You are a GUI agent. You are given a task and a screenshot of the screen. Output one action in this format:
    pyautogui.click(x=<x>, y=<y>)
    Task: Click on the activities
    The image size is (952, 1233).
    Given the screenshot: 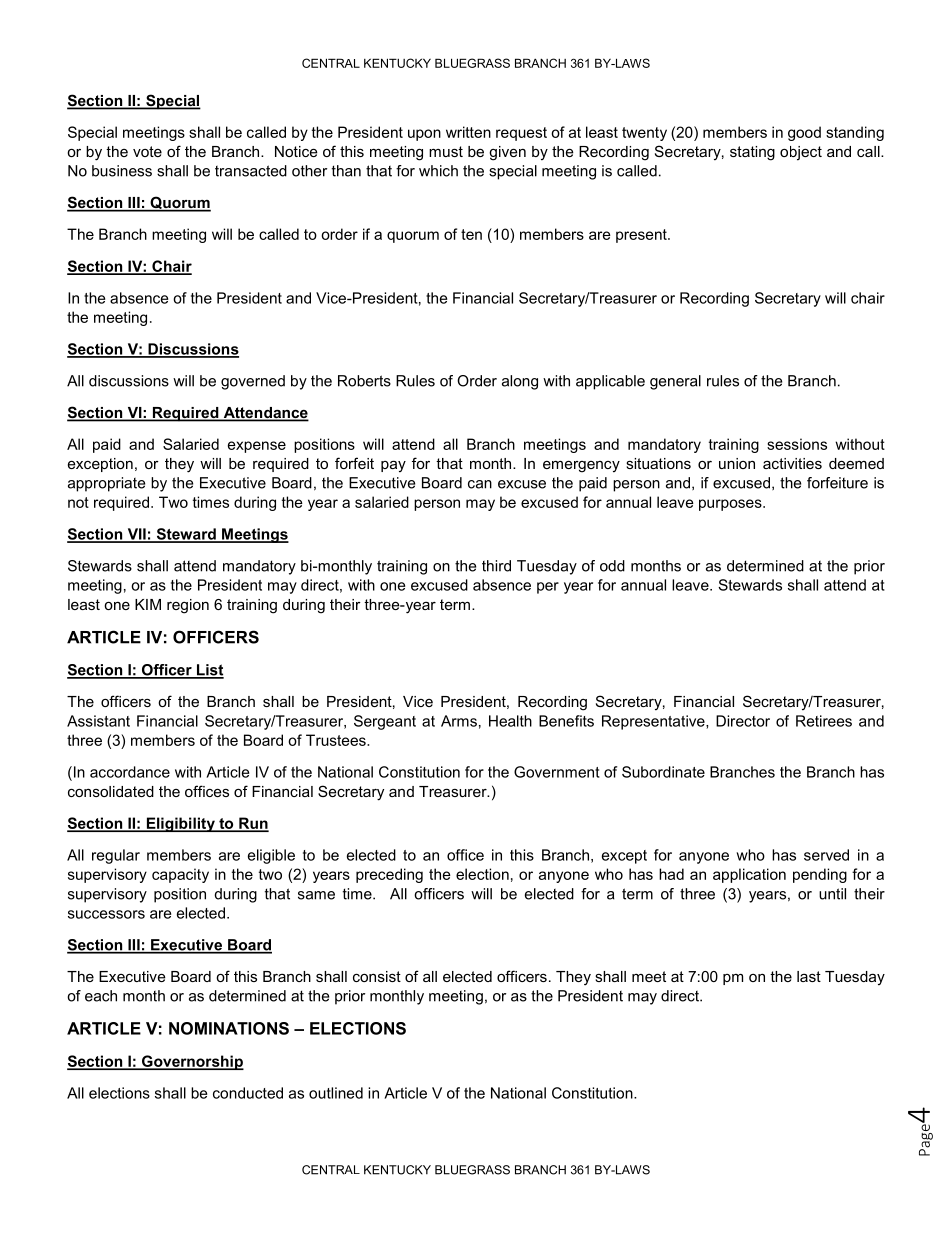 What is the action you would take?
    pyautogui.click(x=792, y=463)
